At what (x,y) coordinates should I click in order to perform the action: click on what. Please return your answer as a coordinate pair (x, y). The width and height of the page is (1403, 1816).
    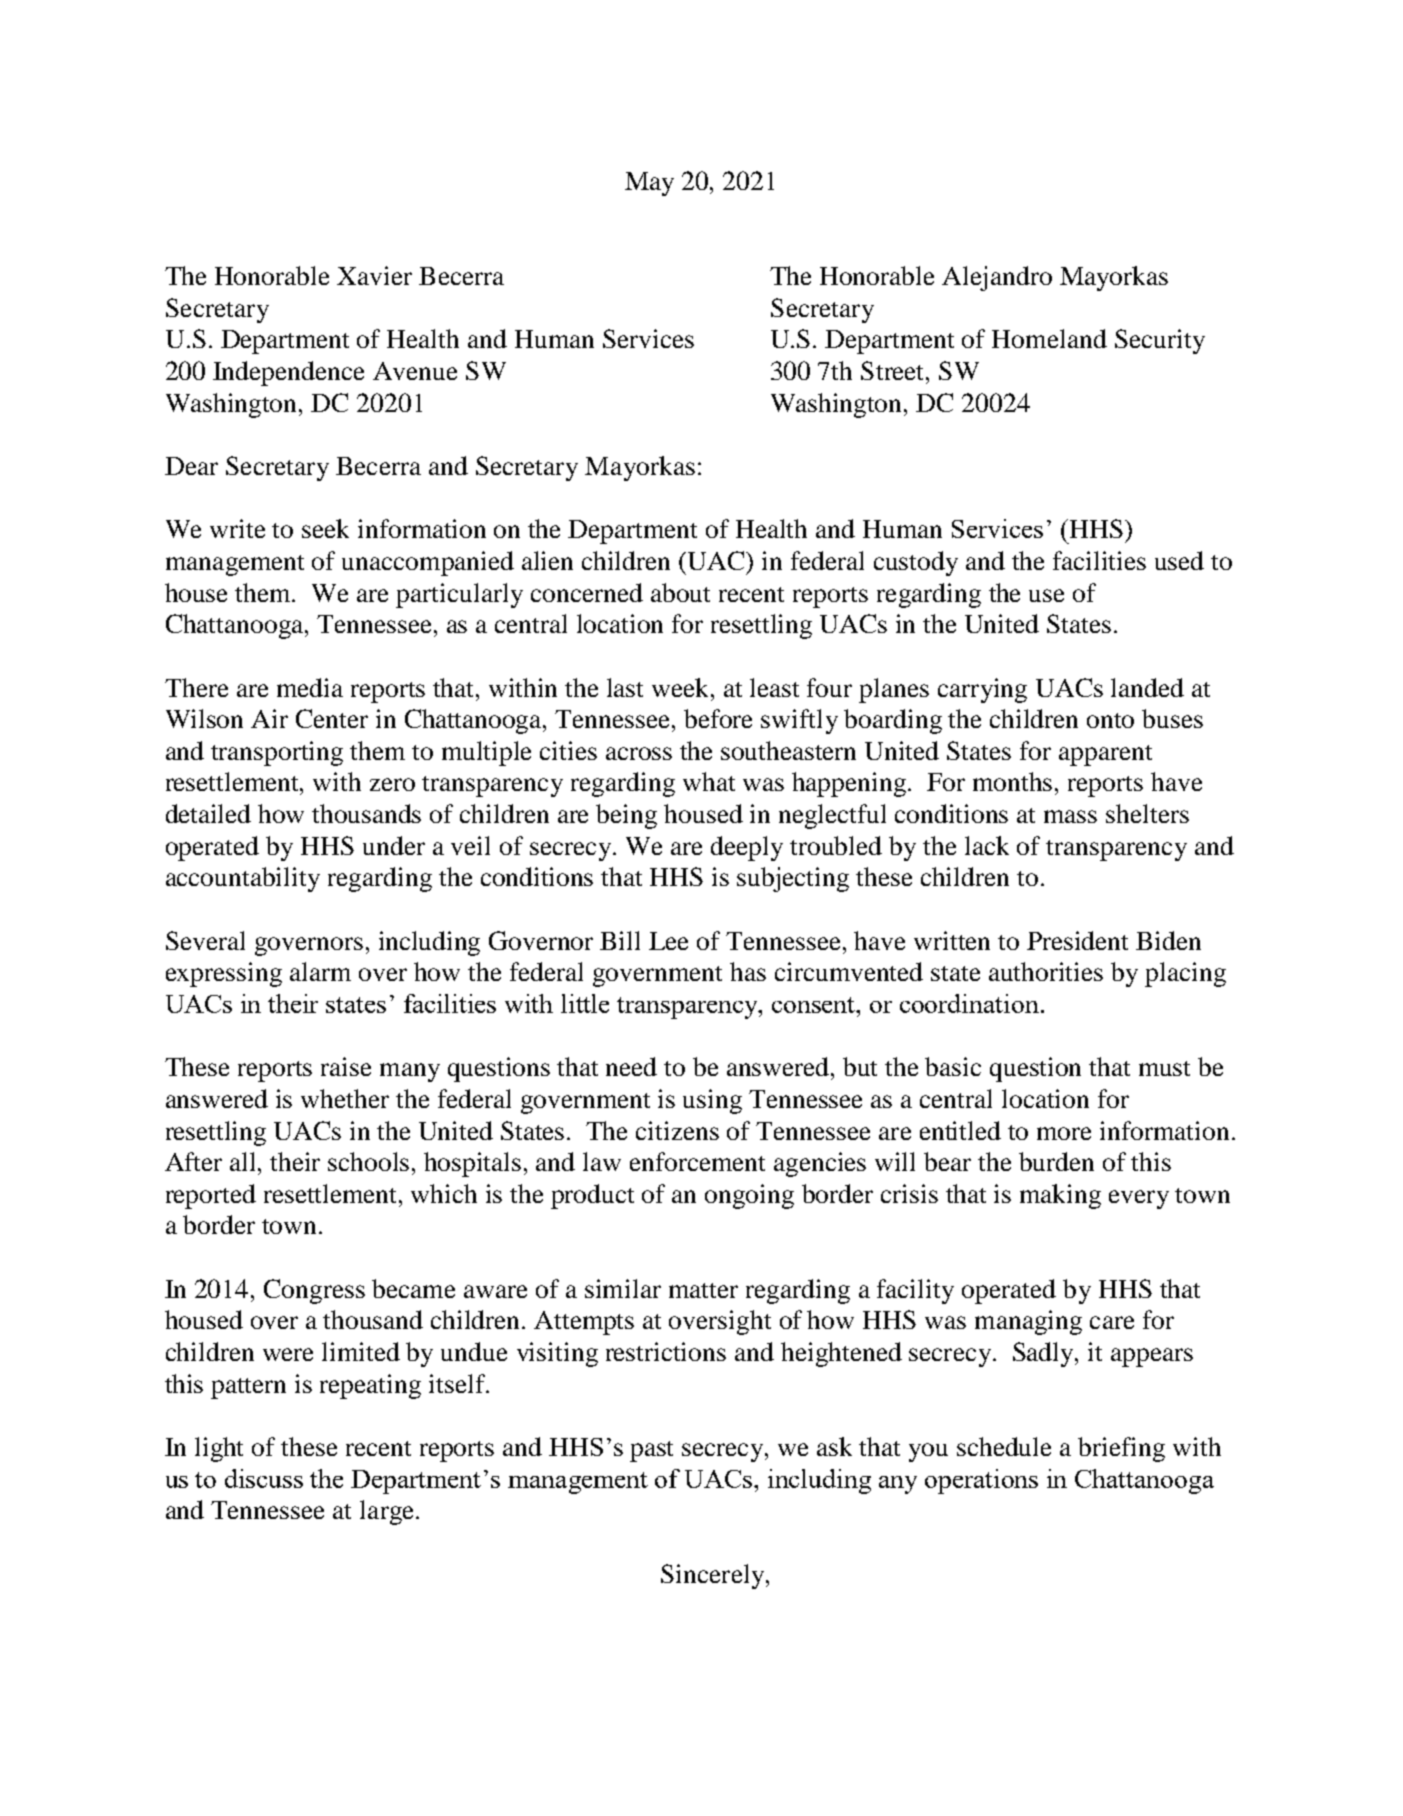
    Looking at the image, I should click on (709, 781).
